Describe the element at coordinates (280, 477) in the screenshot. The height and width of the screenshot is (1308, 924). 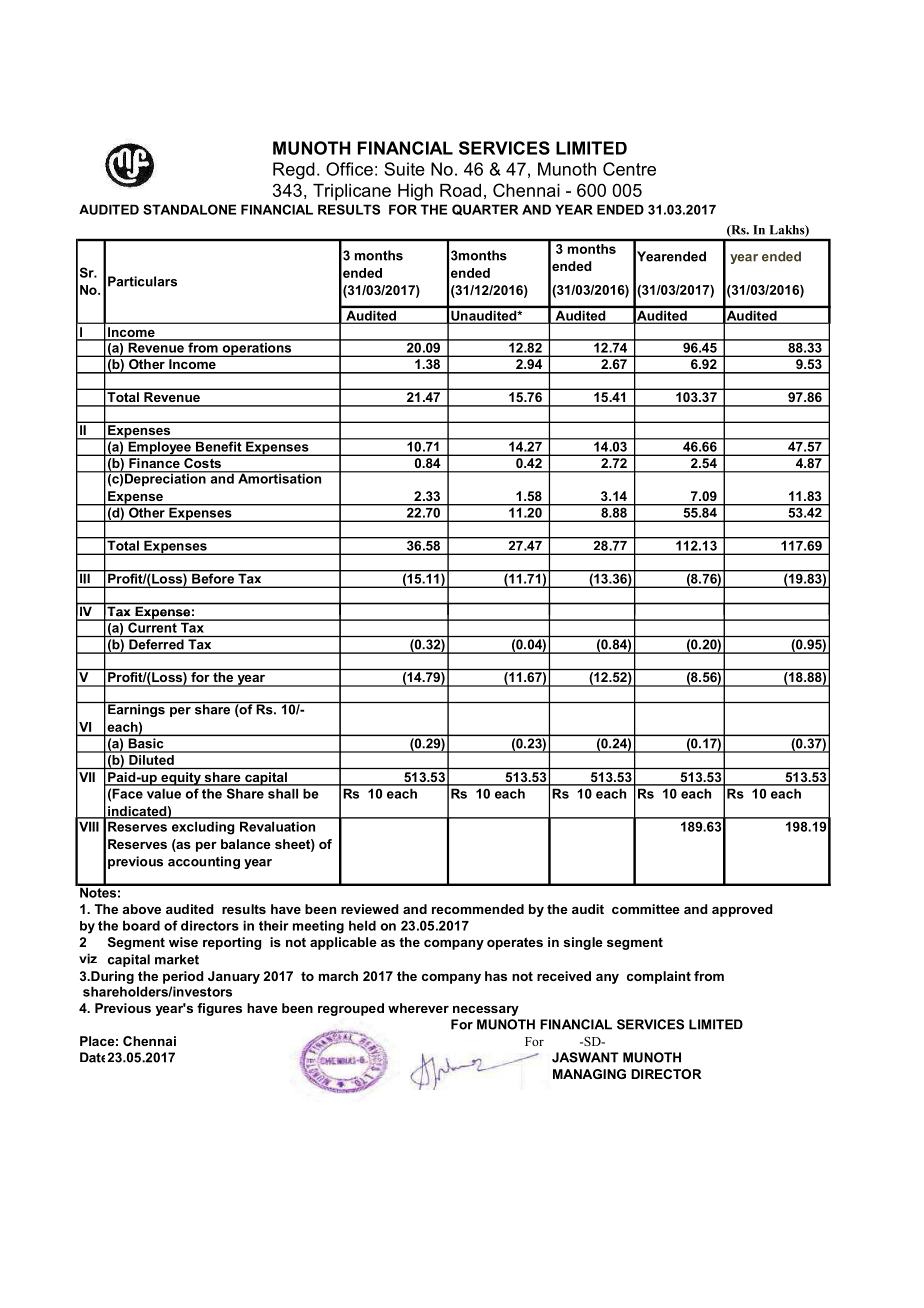
I see `Amortisation` at that location.
